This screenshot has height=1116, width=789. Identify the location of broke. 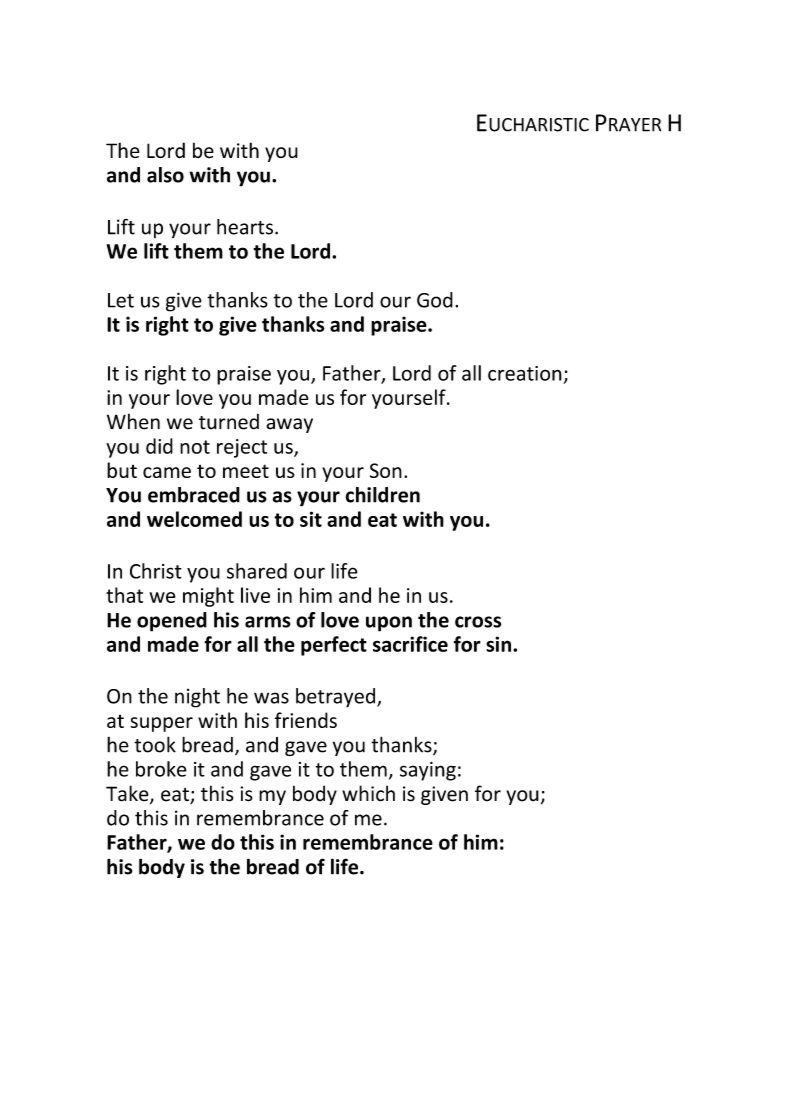
(161, 769).
